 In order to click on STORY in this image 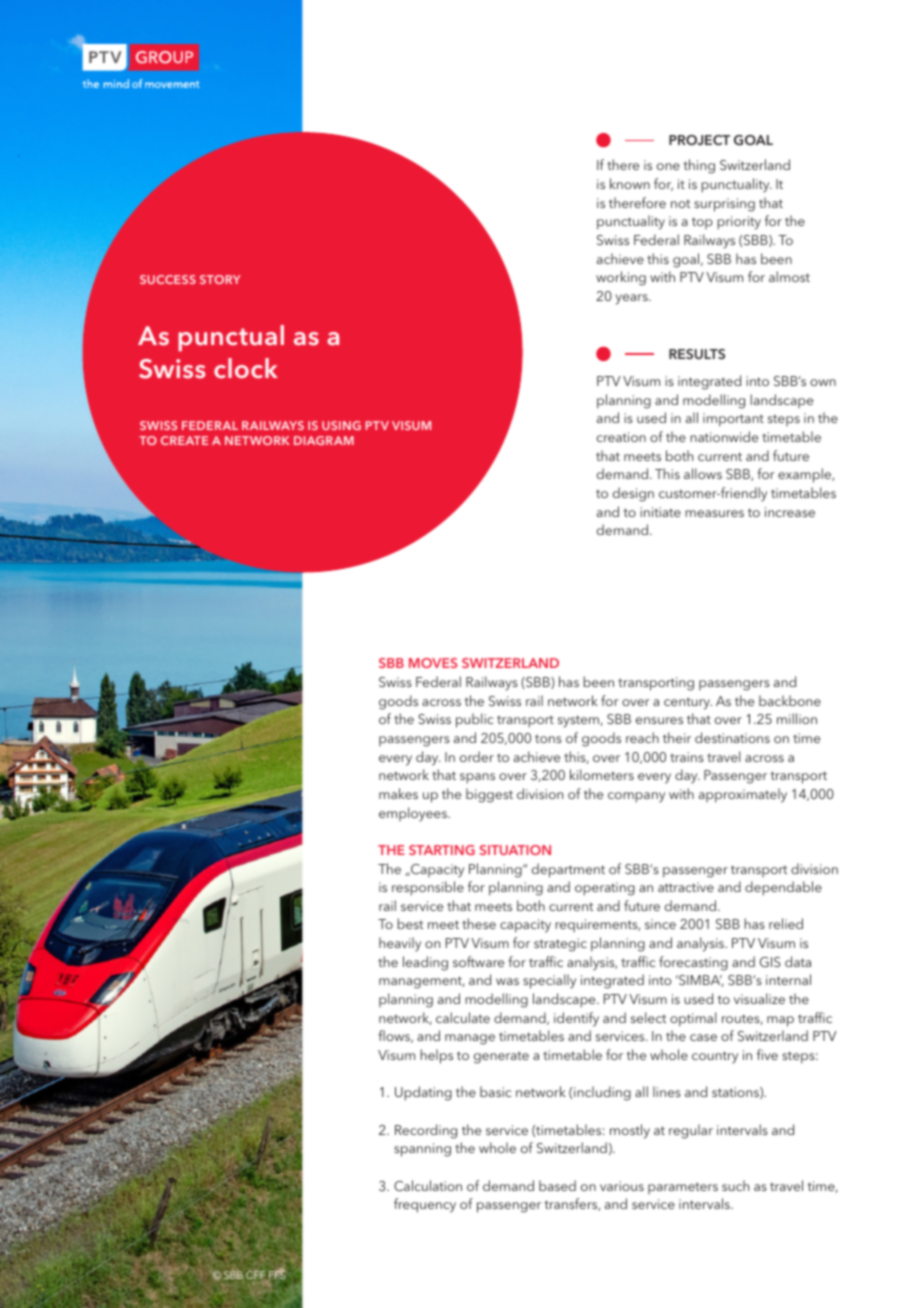, I will do `click(220, 279)`.
